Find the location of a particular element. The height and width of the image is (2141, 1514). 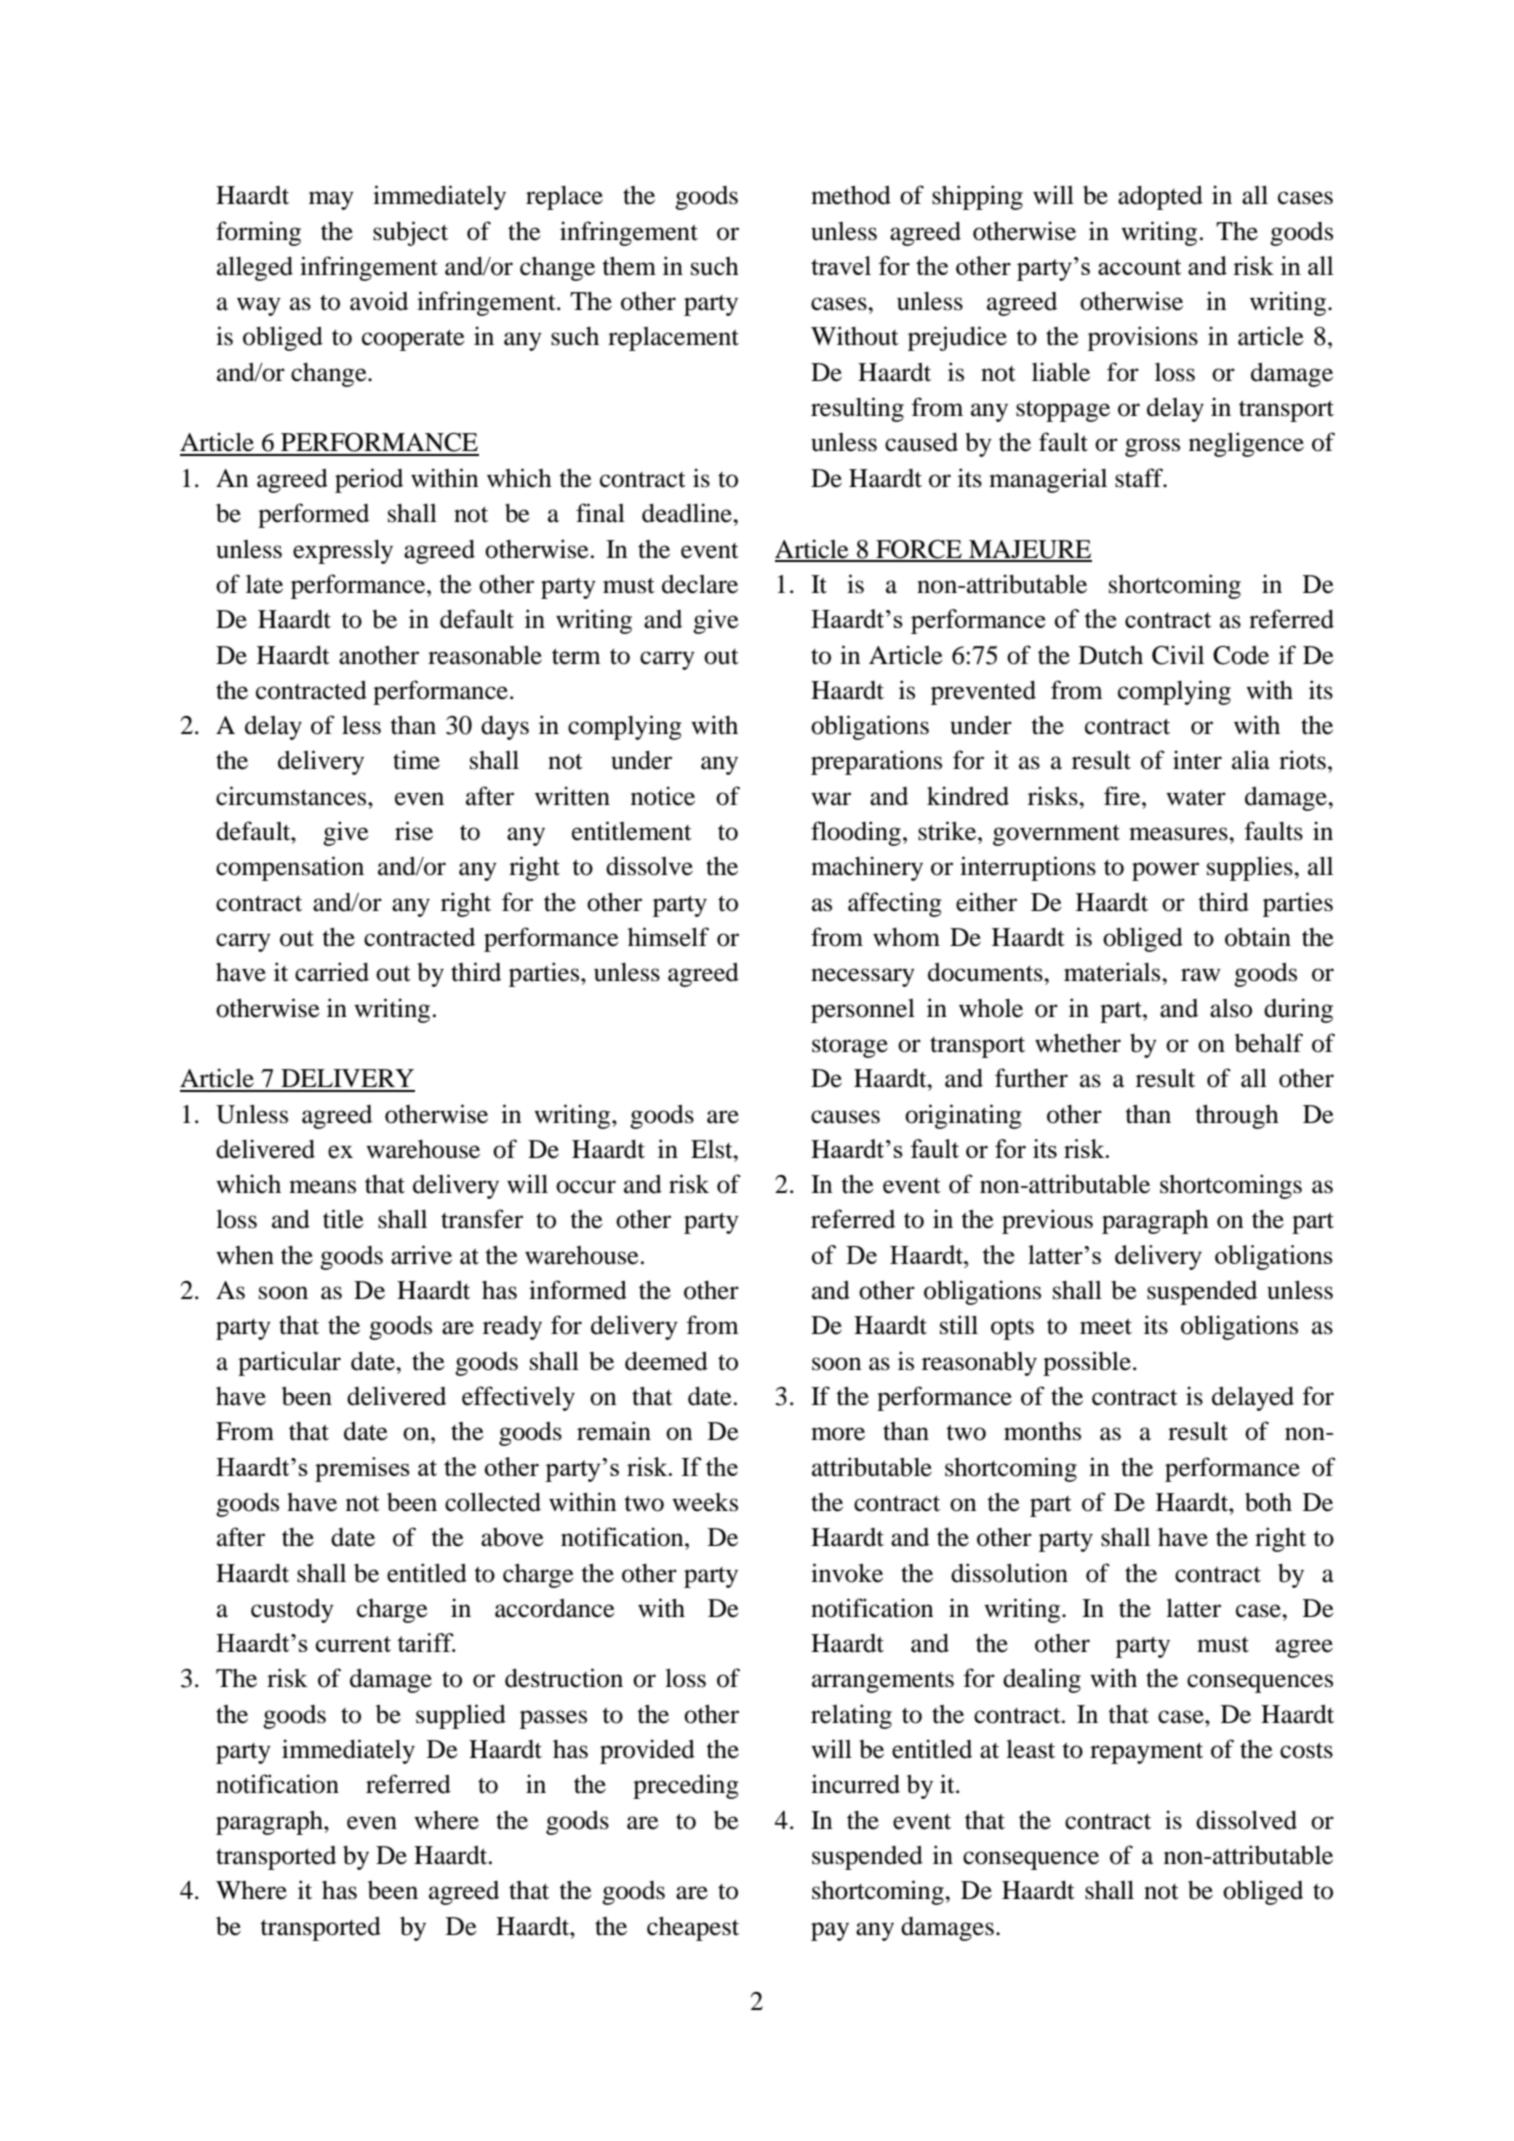

reasonable is located at coordinates (485, 655).
